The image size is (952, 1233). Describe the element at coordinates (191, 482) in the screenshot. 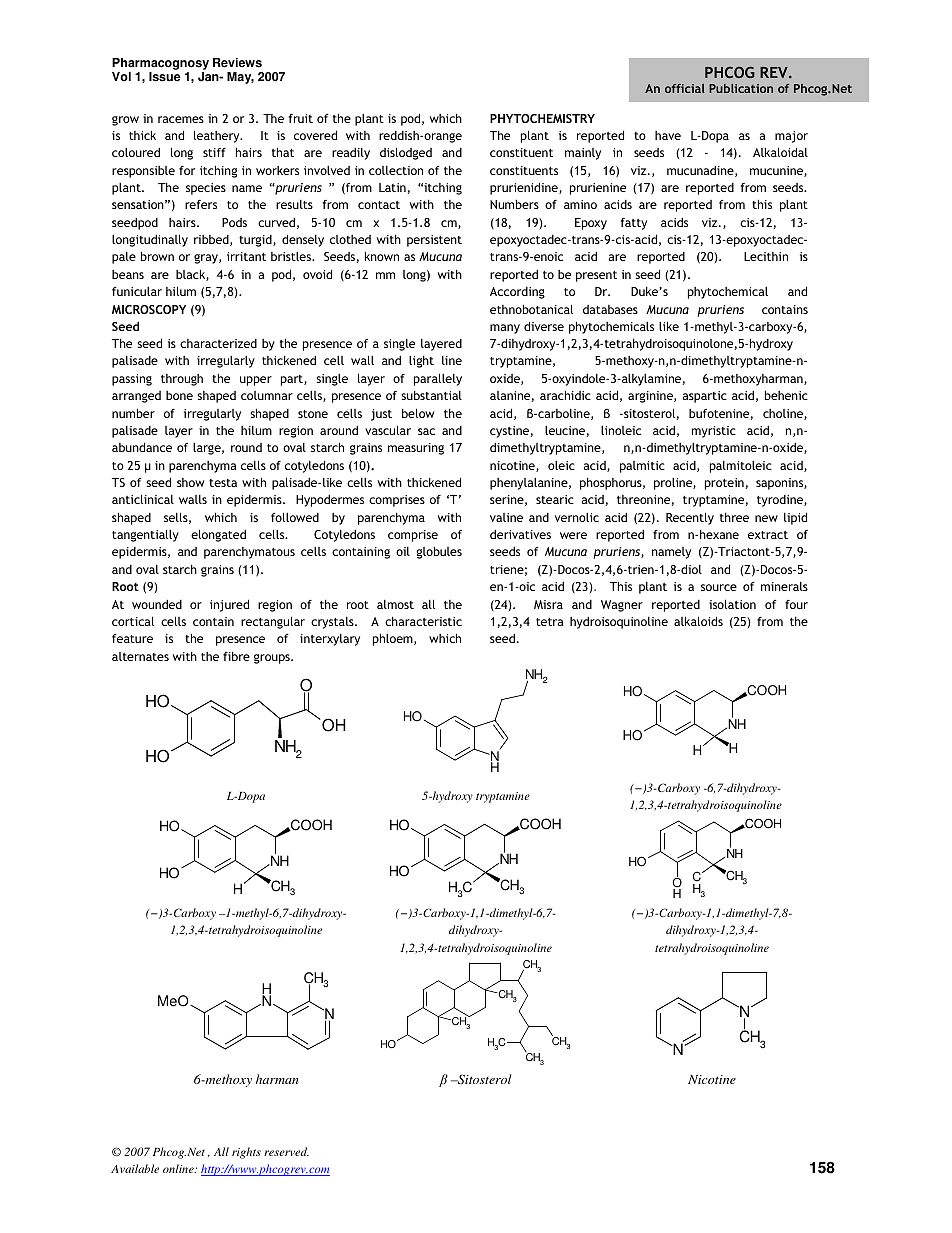

I see `show` at that location.
